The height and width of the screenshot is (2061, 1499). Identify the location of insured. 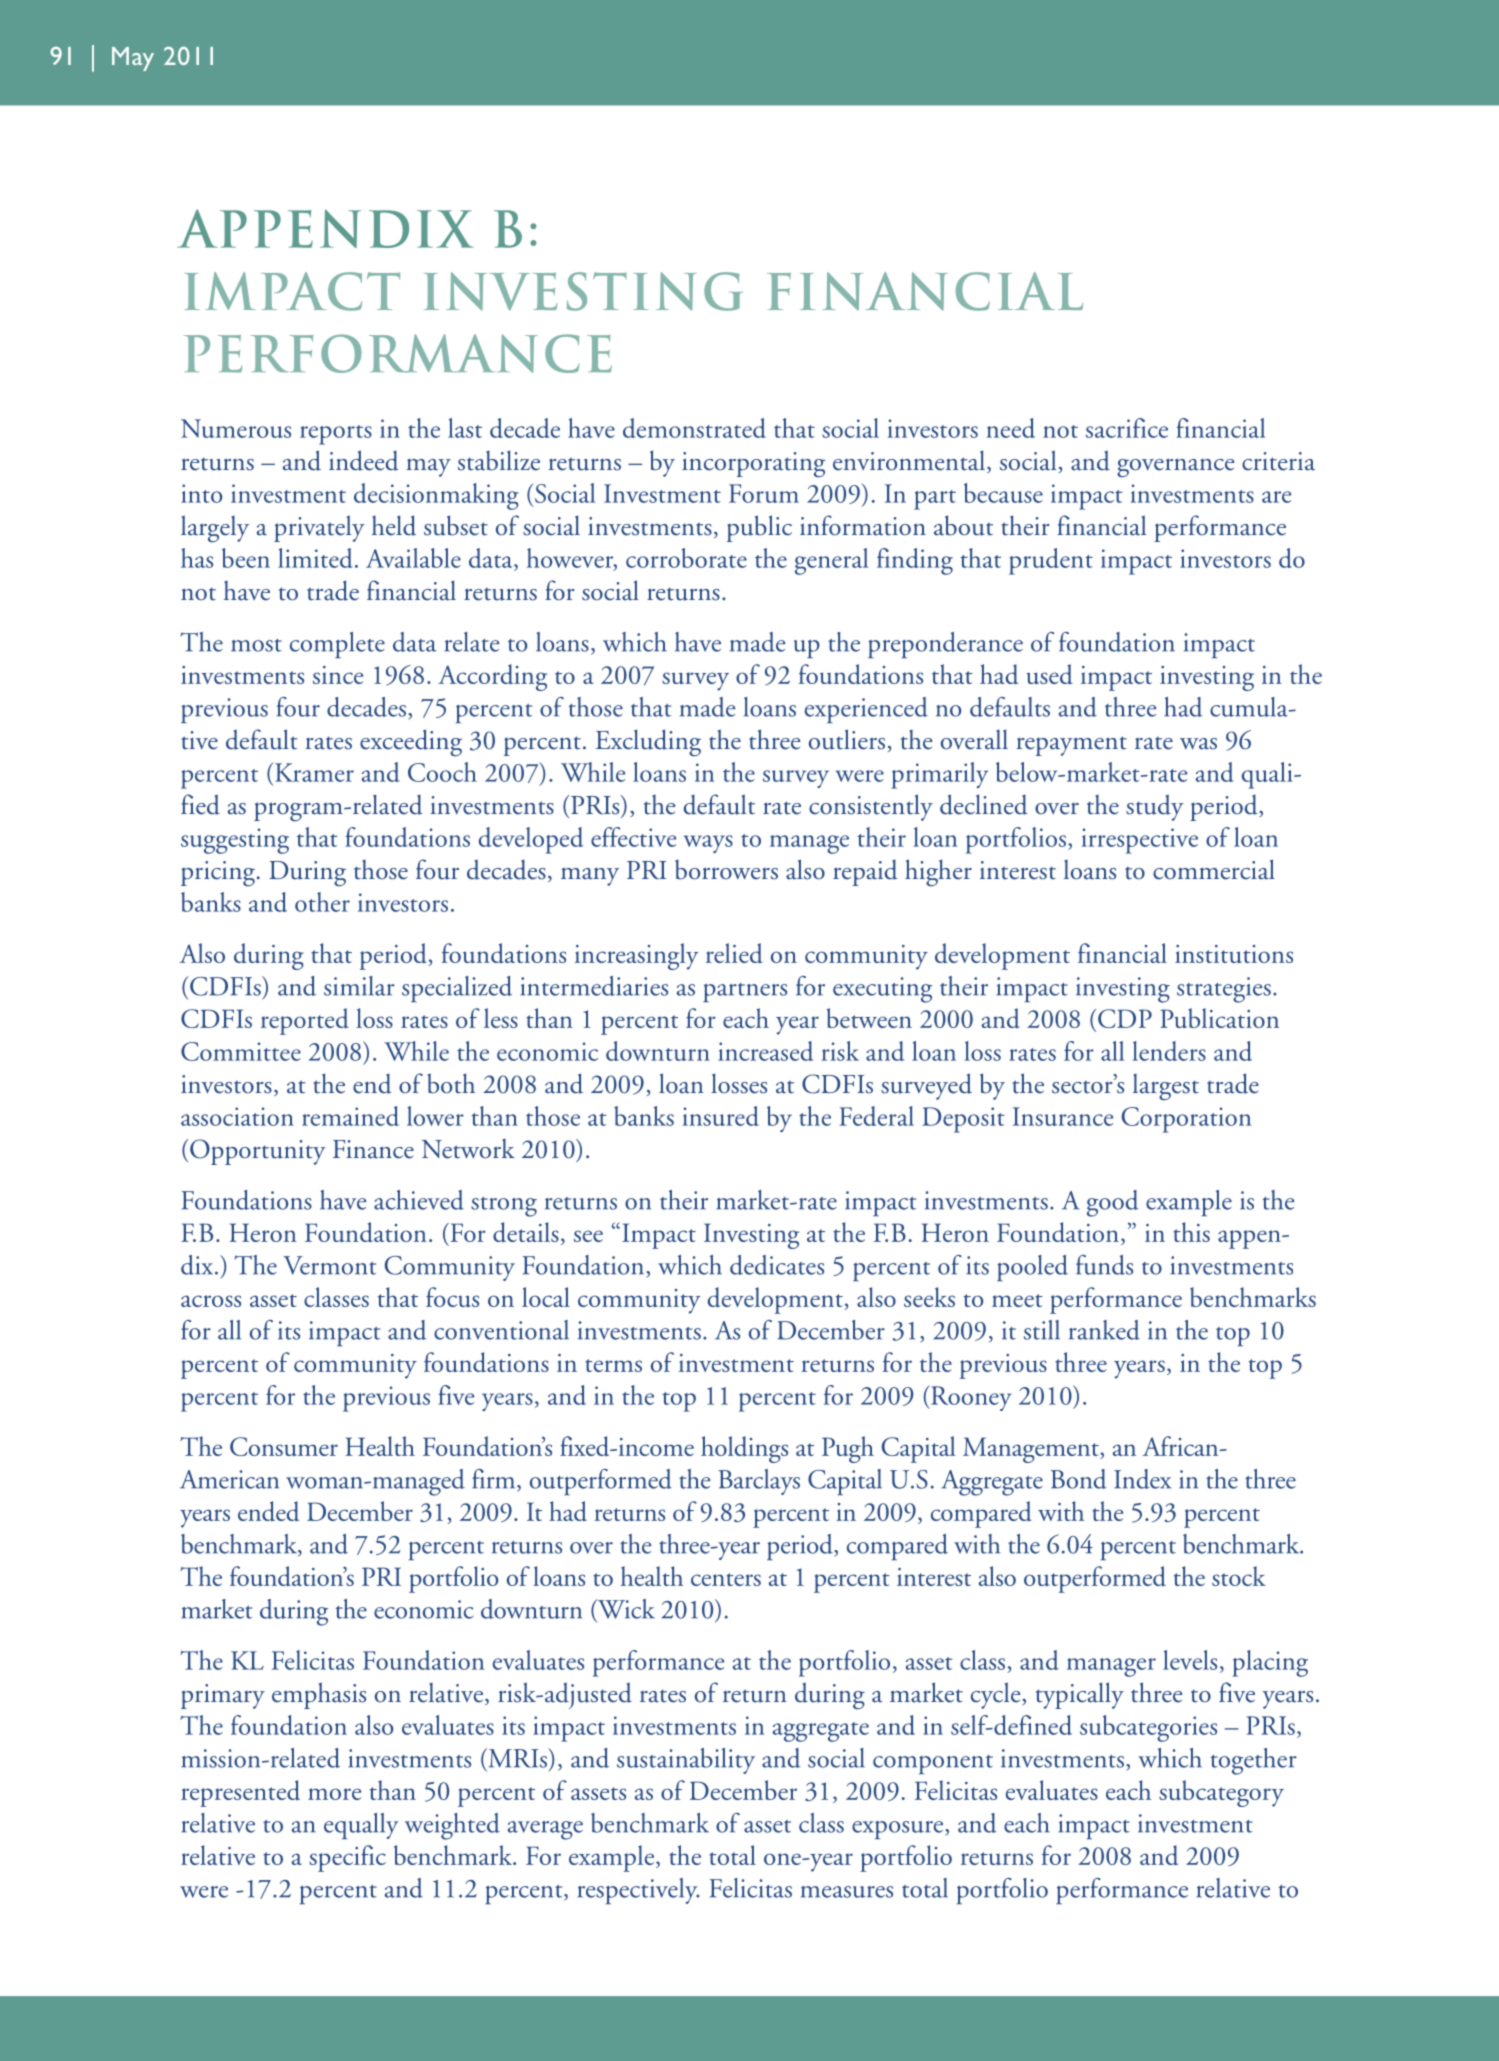
(720, 1116).
